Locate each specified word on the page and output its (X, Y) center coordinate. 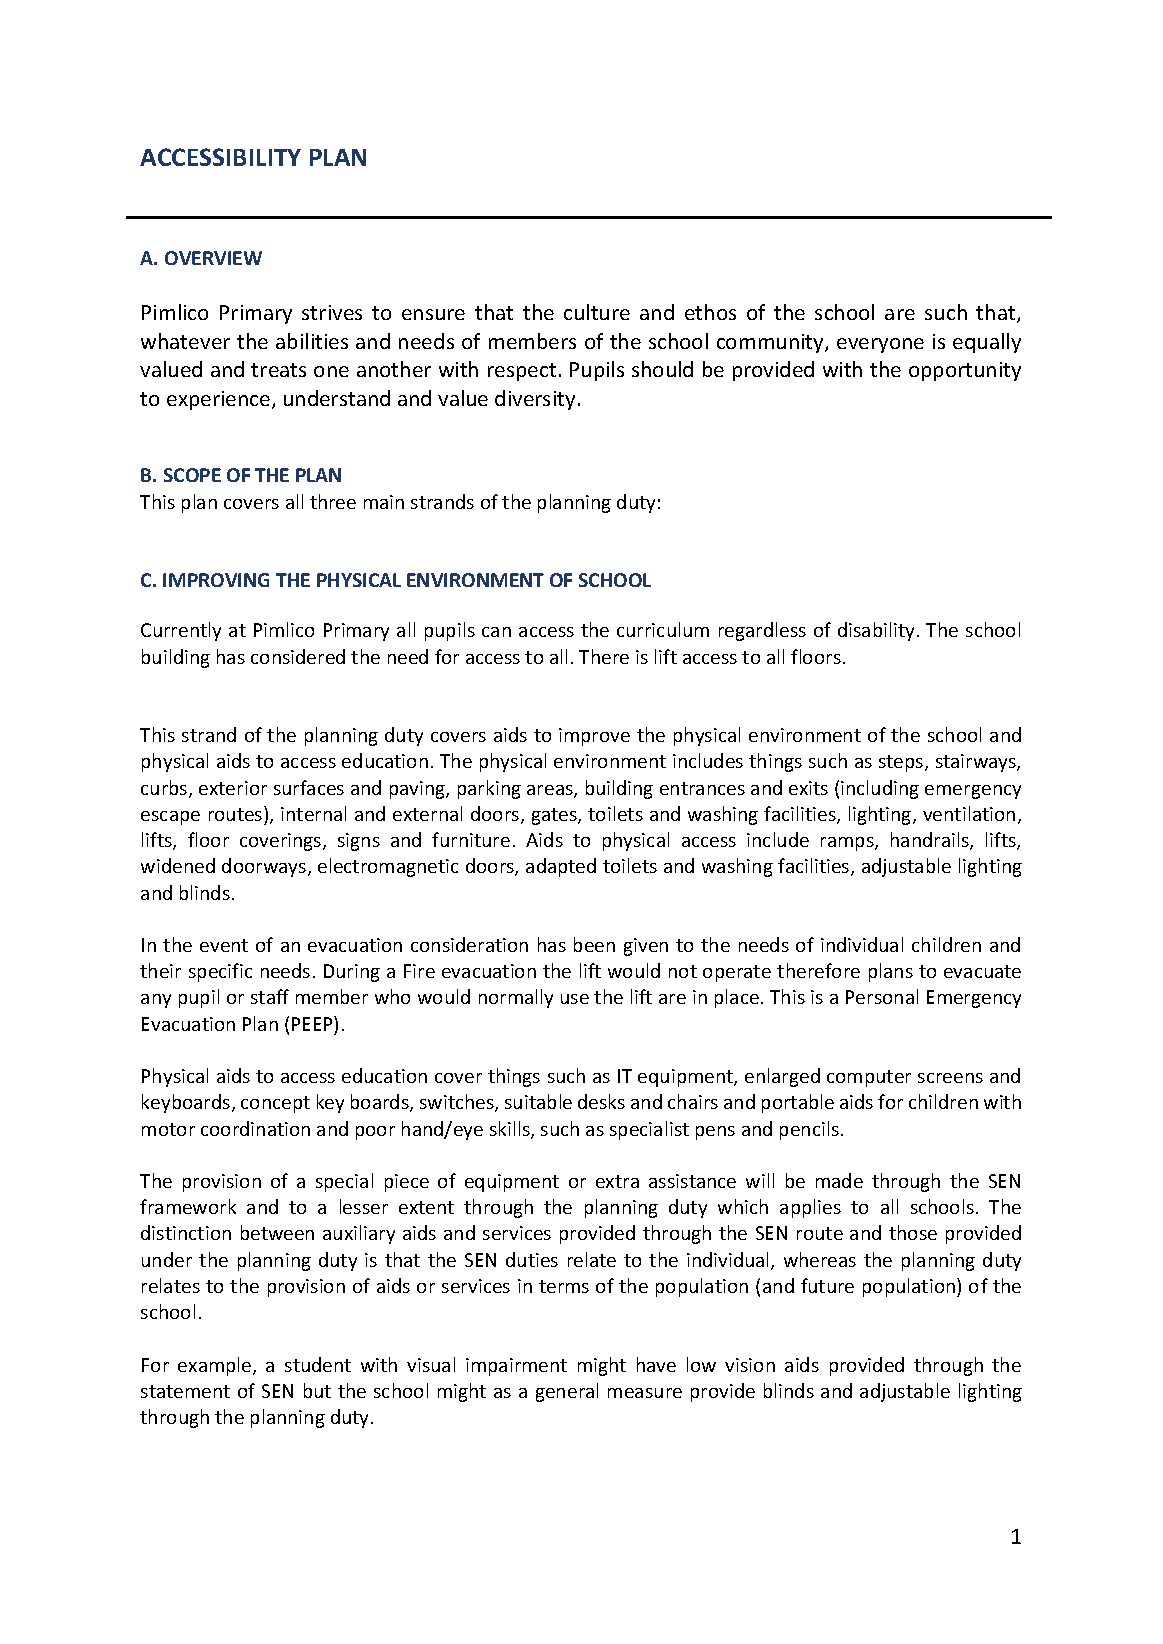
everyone (880, 345)
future (827, 1285)
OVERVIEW (213, 258)
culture (597, 312)
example (216, 1366)
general (567, 1392)
